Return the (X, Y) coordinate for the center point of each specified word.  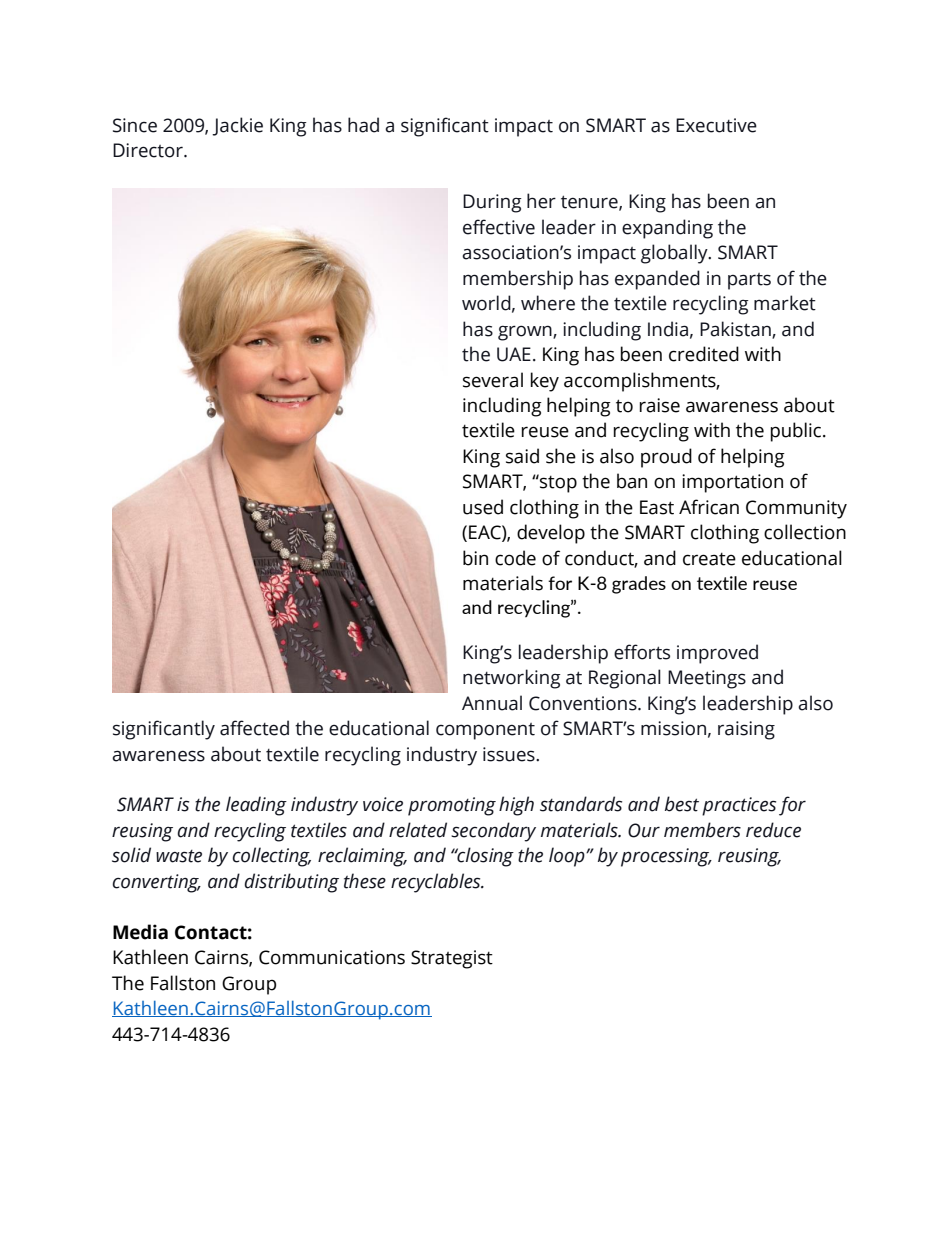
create (709, 559)
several (493, 380)
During (492, 203)
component (485, 731)
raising (746, 730)
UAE (514, 354)
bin (475, 558)
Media (140, 932)
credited (704, 354)
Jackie (237, 126)
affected (254, 728)
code (515, 558)
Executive (716, 125)
